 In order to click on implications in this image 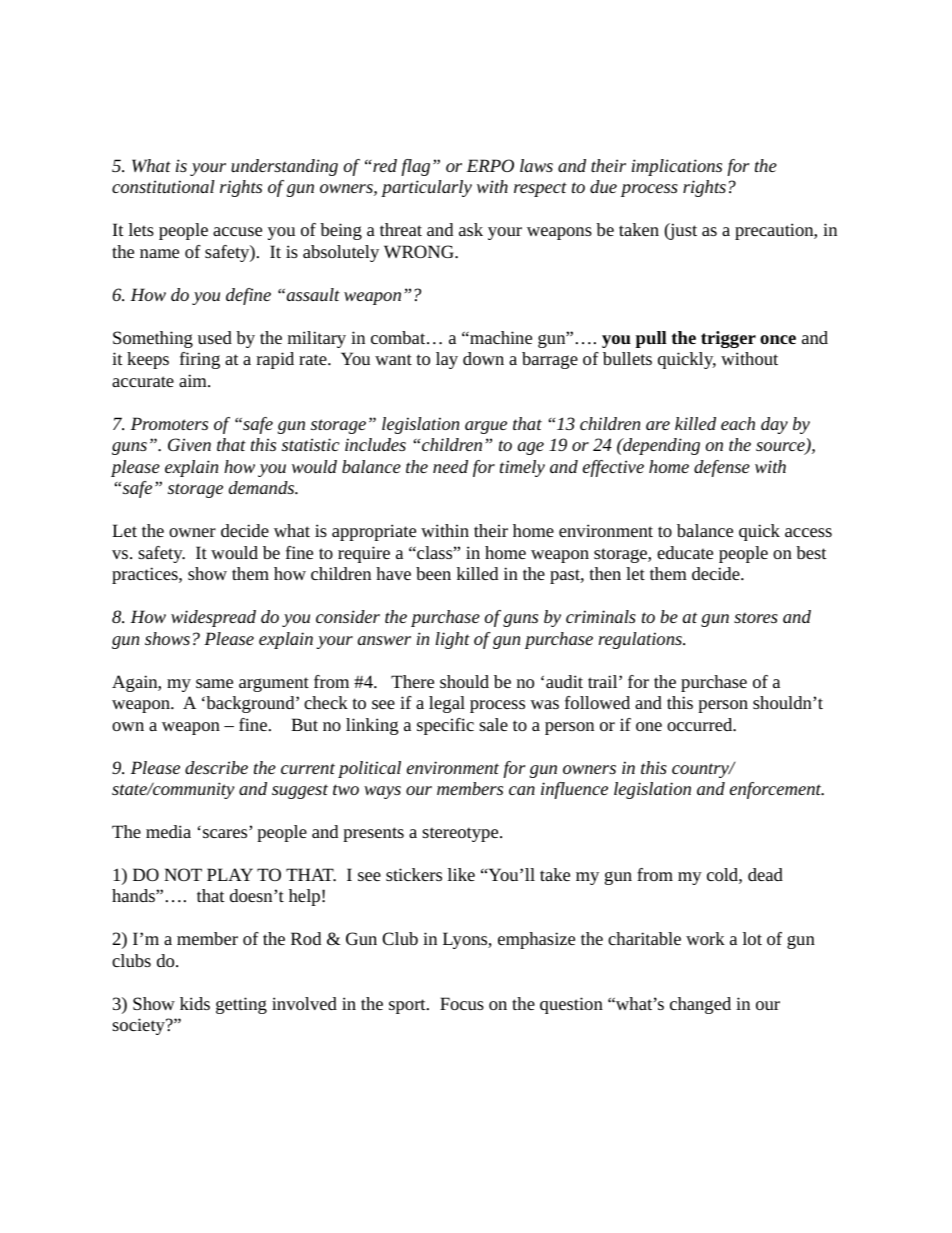, I will do `click(677, 167)`.
